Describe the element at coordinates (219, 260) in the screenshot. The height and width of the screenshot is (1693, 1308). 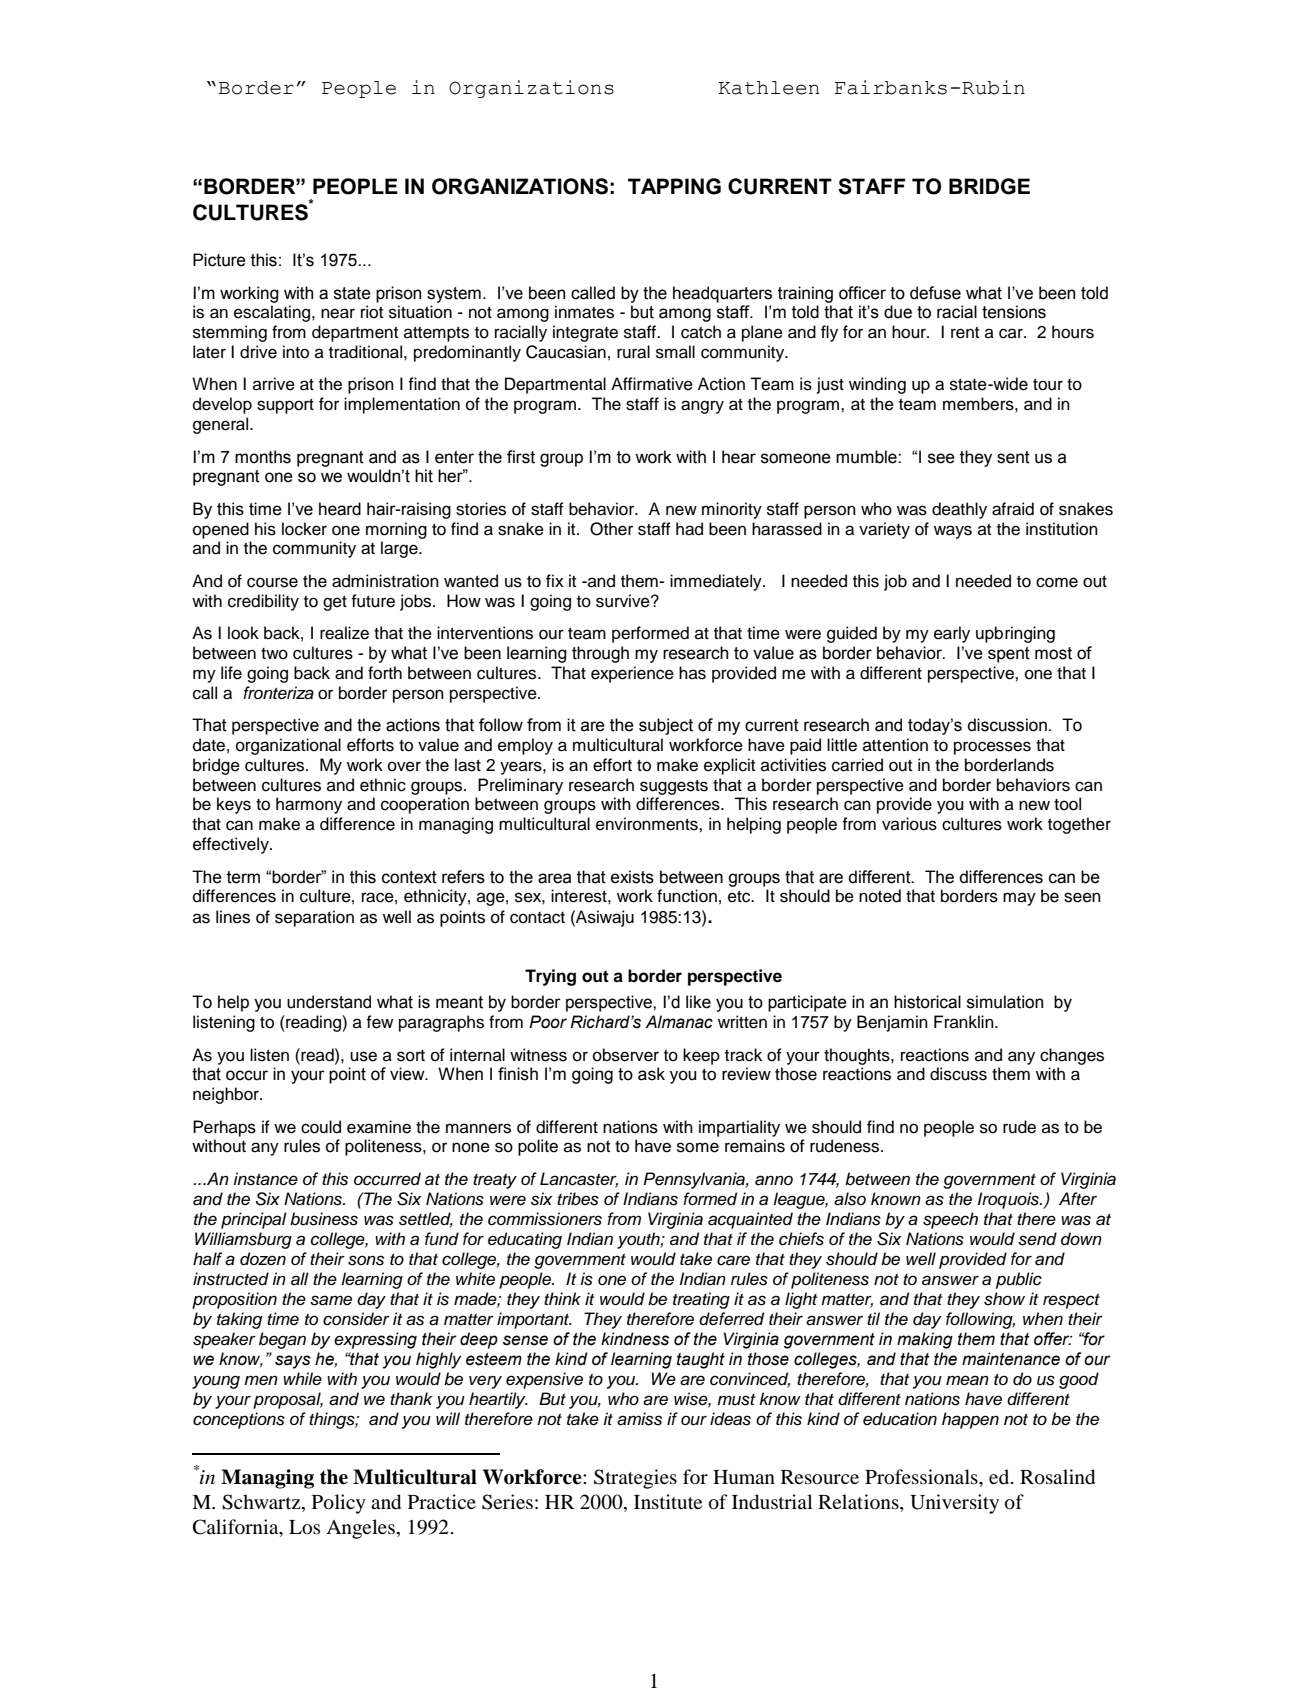
I see `Picture` at that location.
